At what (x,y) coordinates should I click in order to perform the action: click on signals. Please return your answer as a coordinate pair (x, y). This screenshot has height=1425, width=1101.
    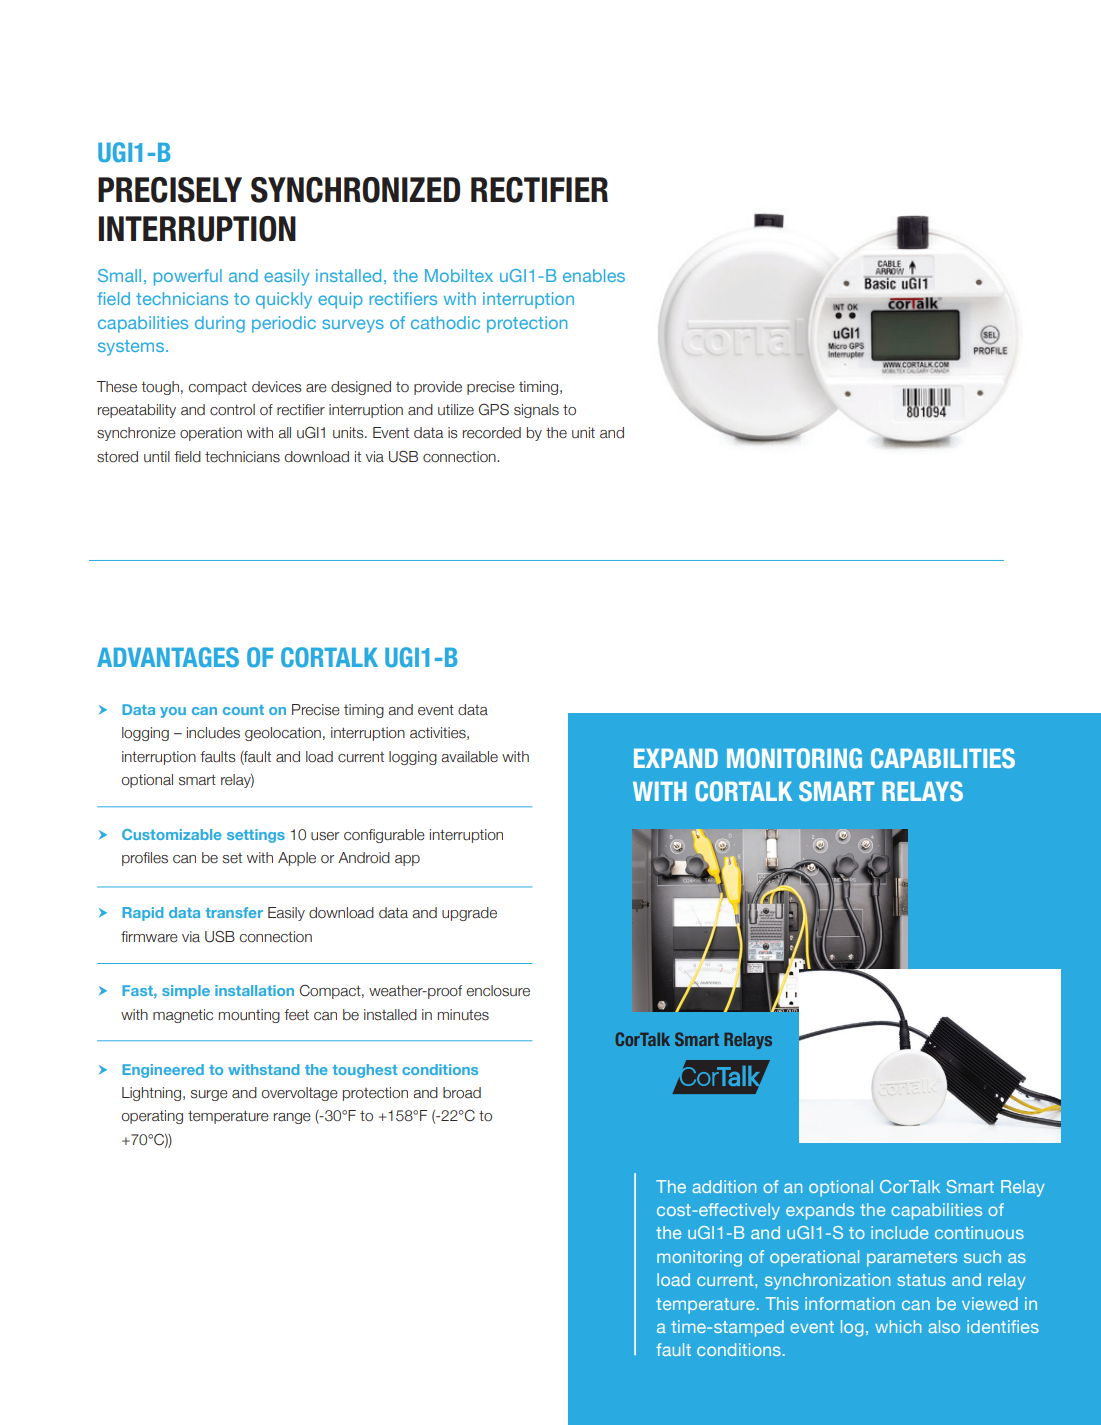
    Looking at the image, I should click on (536, 411).
